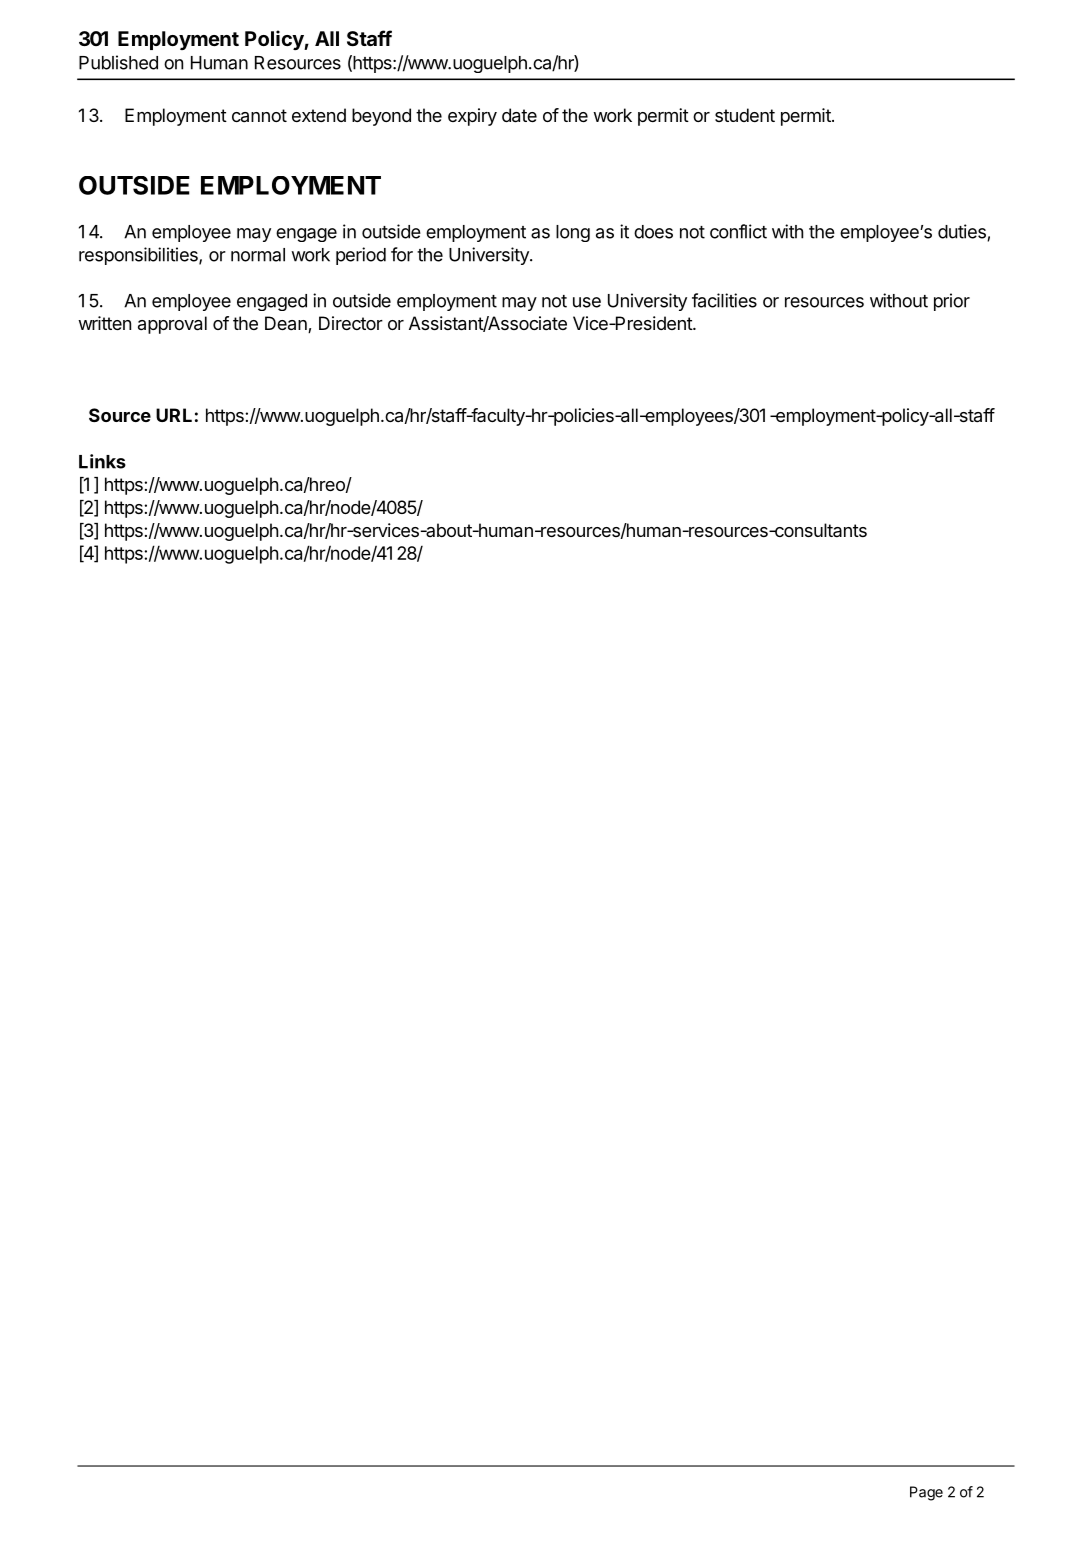 This screenshot has height=1544, width=1092. I want to click on Dean, so click(287, 324).
